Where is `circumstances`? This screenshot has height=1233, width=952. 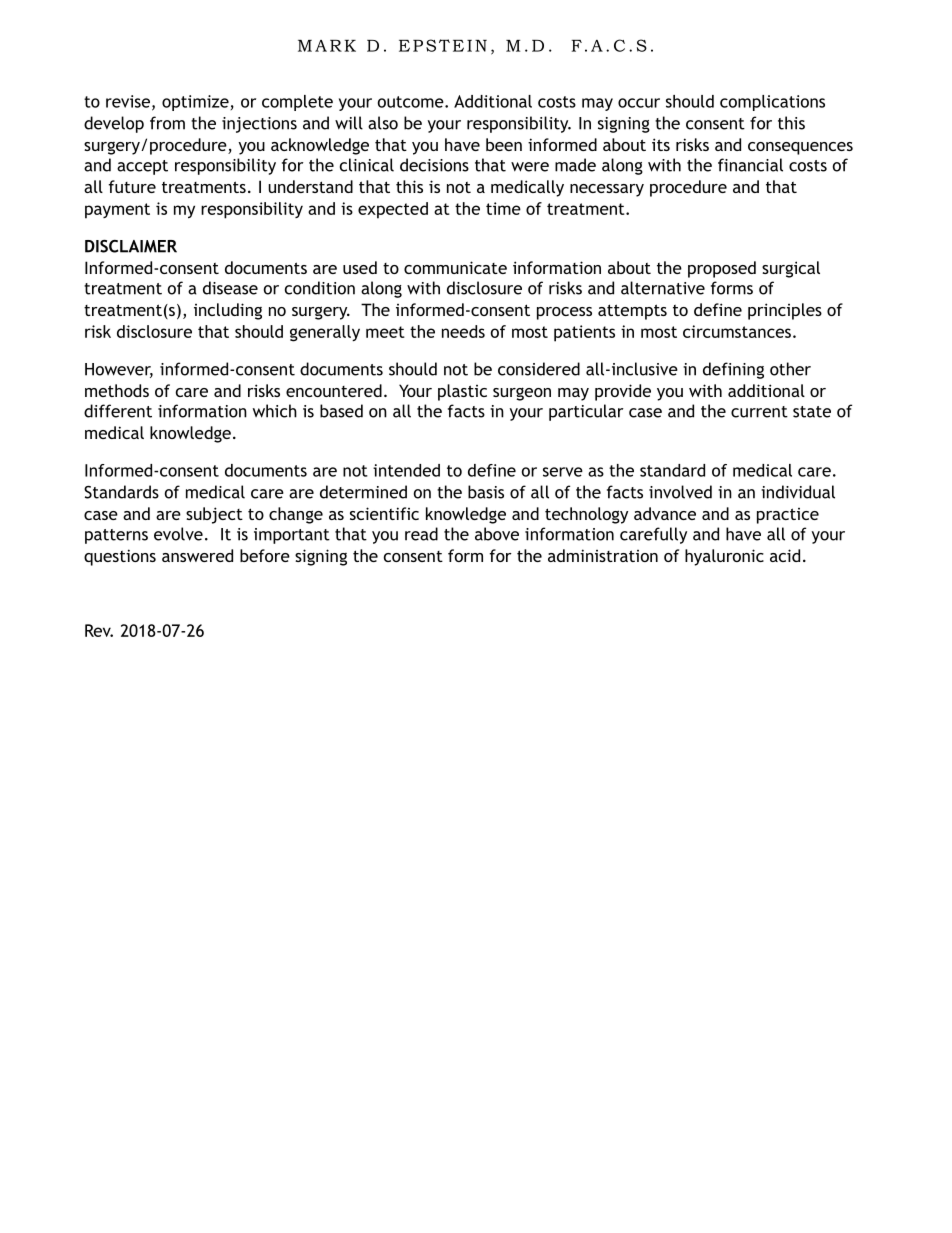 circumstances is located at coordinates (737, 331).
